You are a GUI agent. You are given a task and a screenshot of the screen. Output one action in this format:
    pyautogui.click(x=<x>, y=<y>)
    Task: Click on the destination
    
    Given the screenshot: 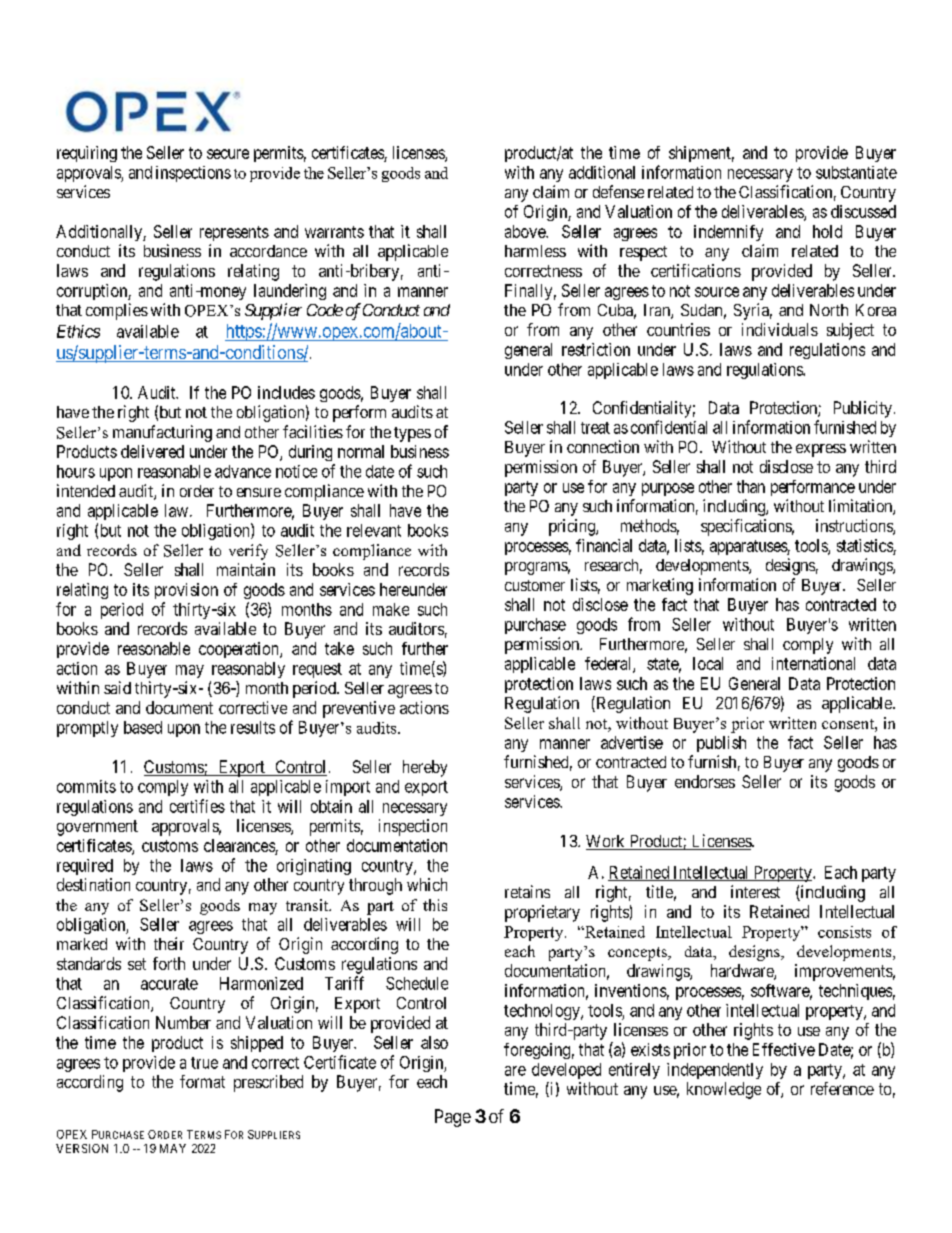 What is the action you would take?
    pyautogui.click(x=93, y=884)
